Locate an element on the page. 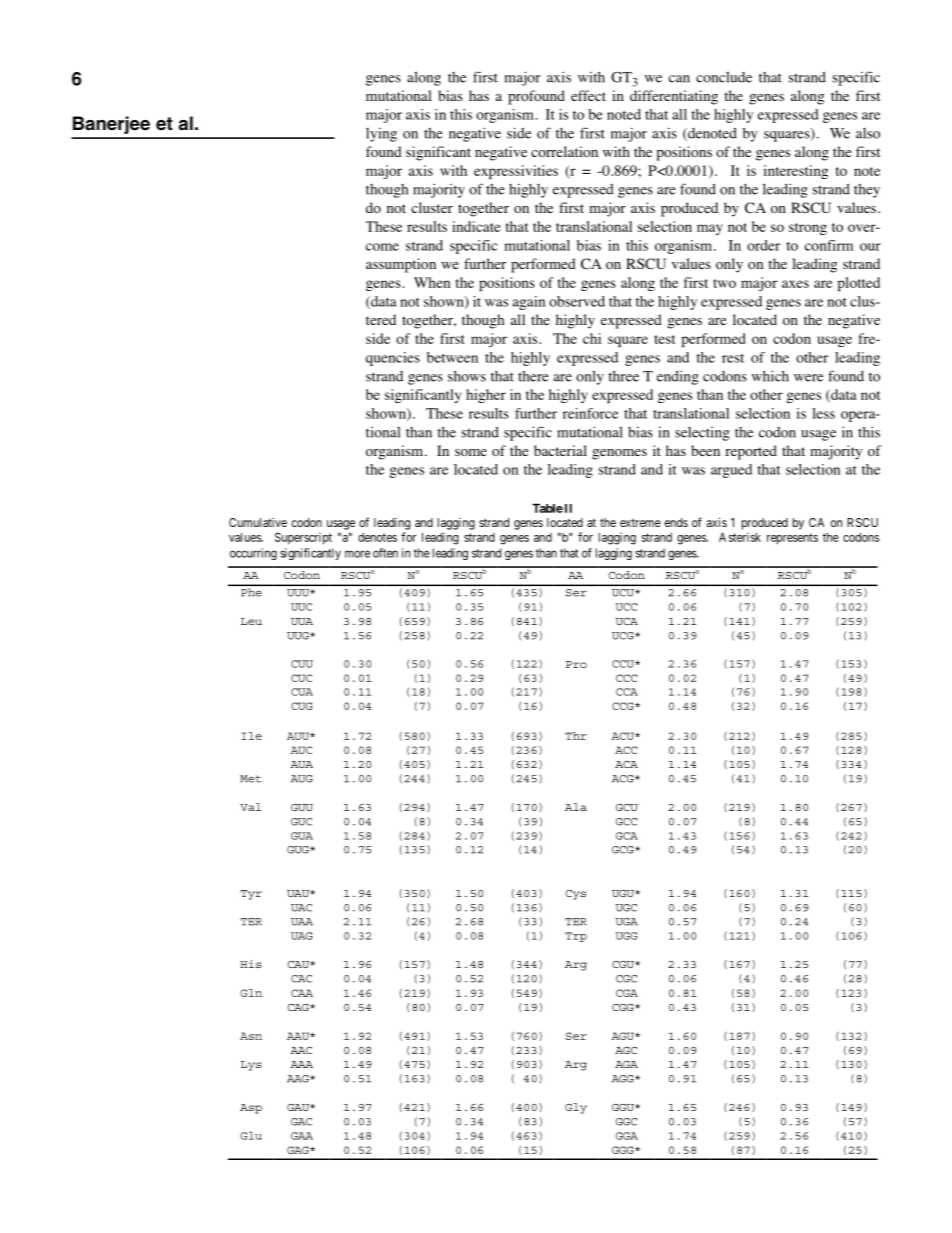 This document has width=952, height=1233. also is located at coordinates (868, 133).
